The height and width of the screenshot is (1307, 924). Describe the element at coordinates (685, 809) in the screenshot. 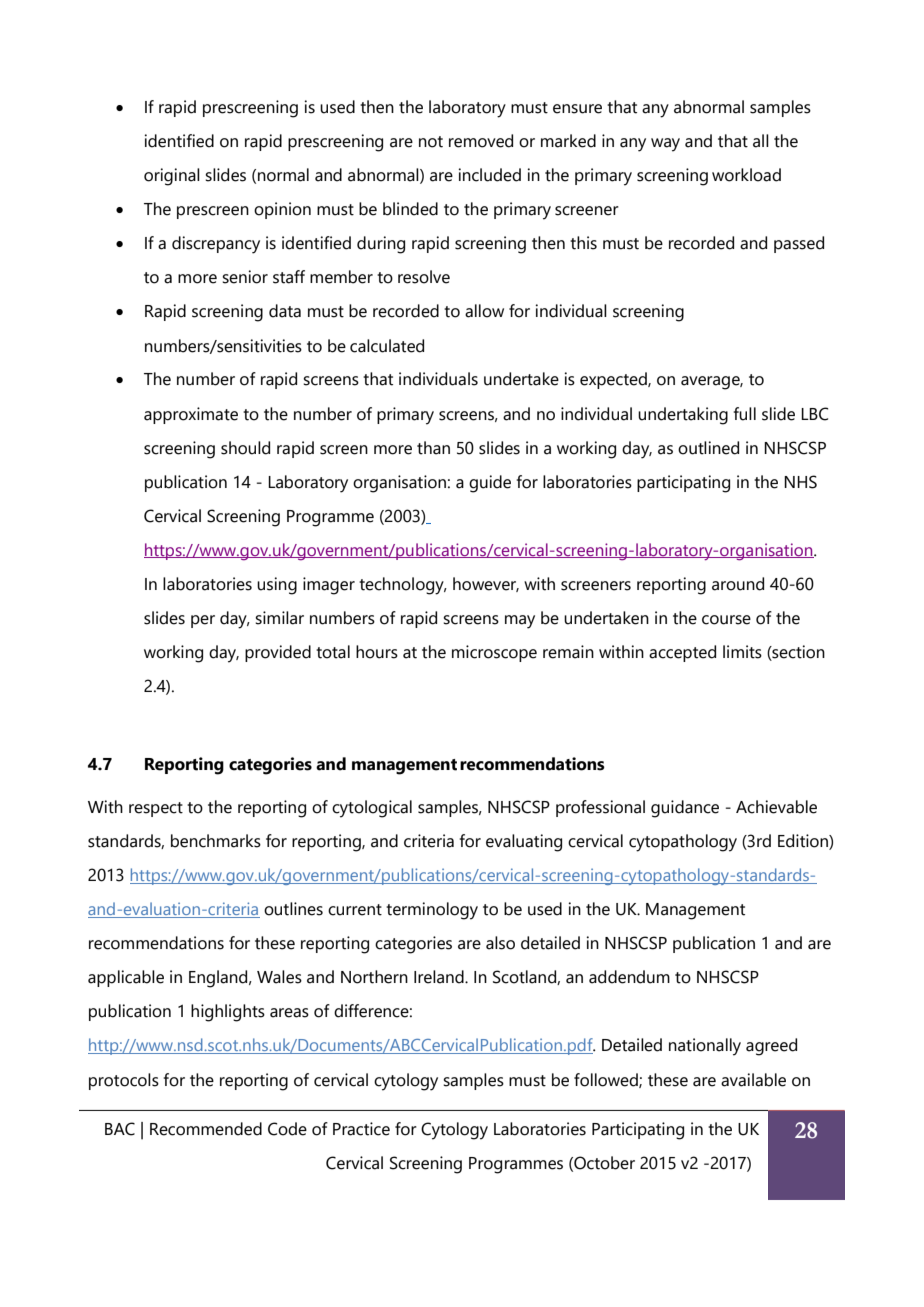

I see `guidance` at that location.
